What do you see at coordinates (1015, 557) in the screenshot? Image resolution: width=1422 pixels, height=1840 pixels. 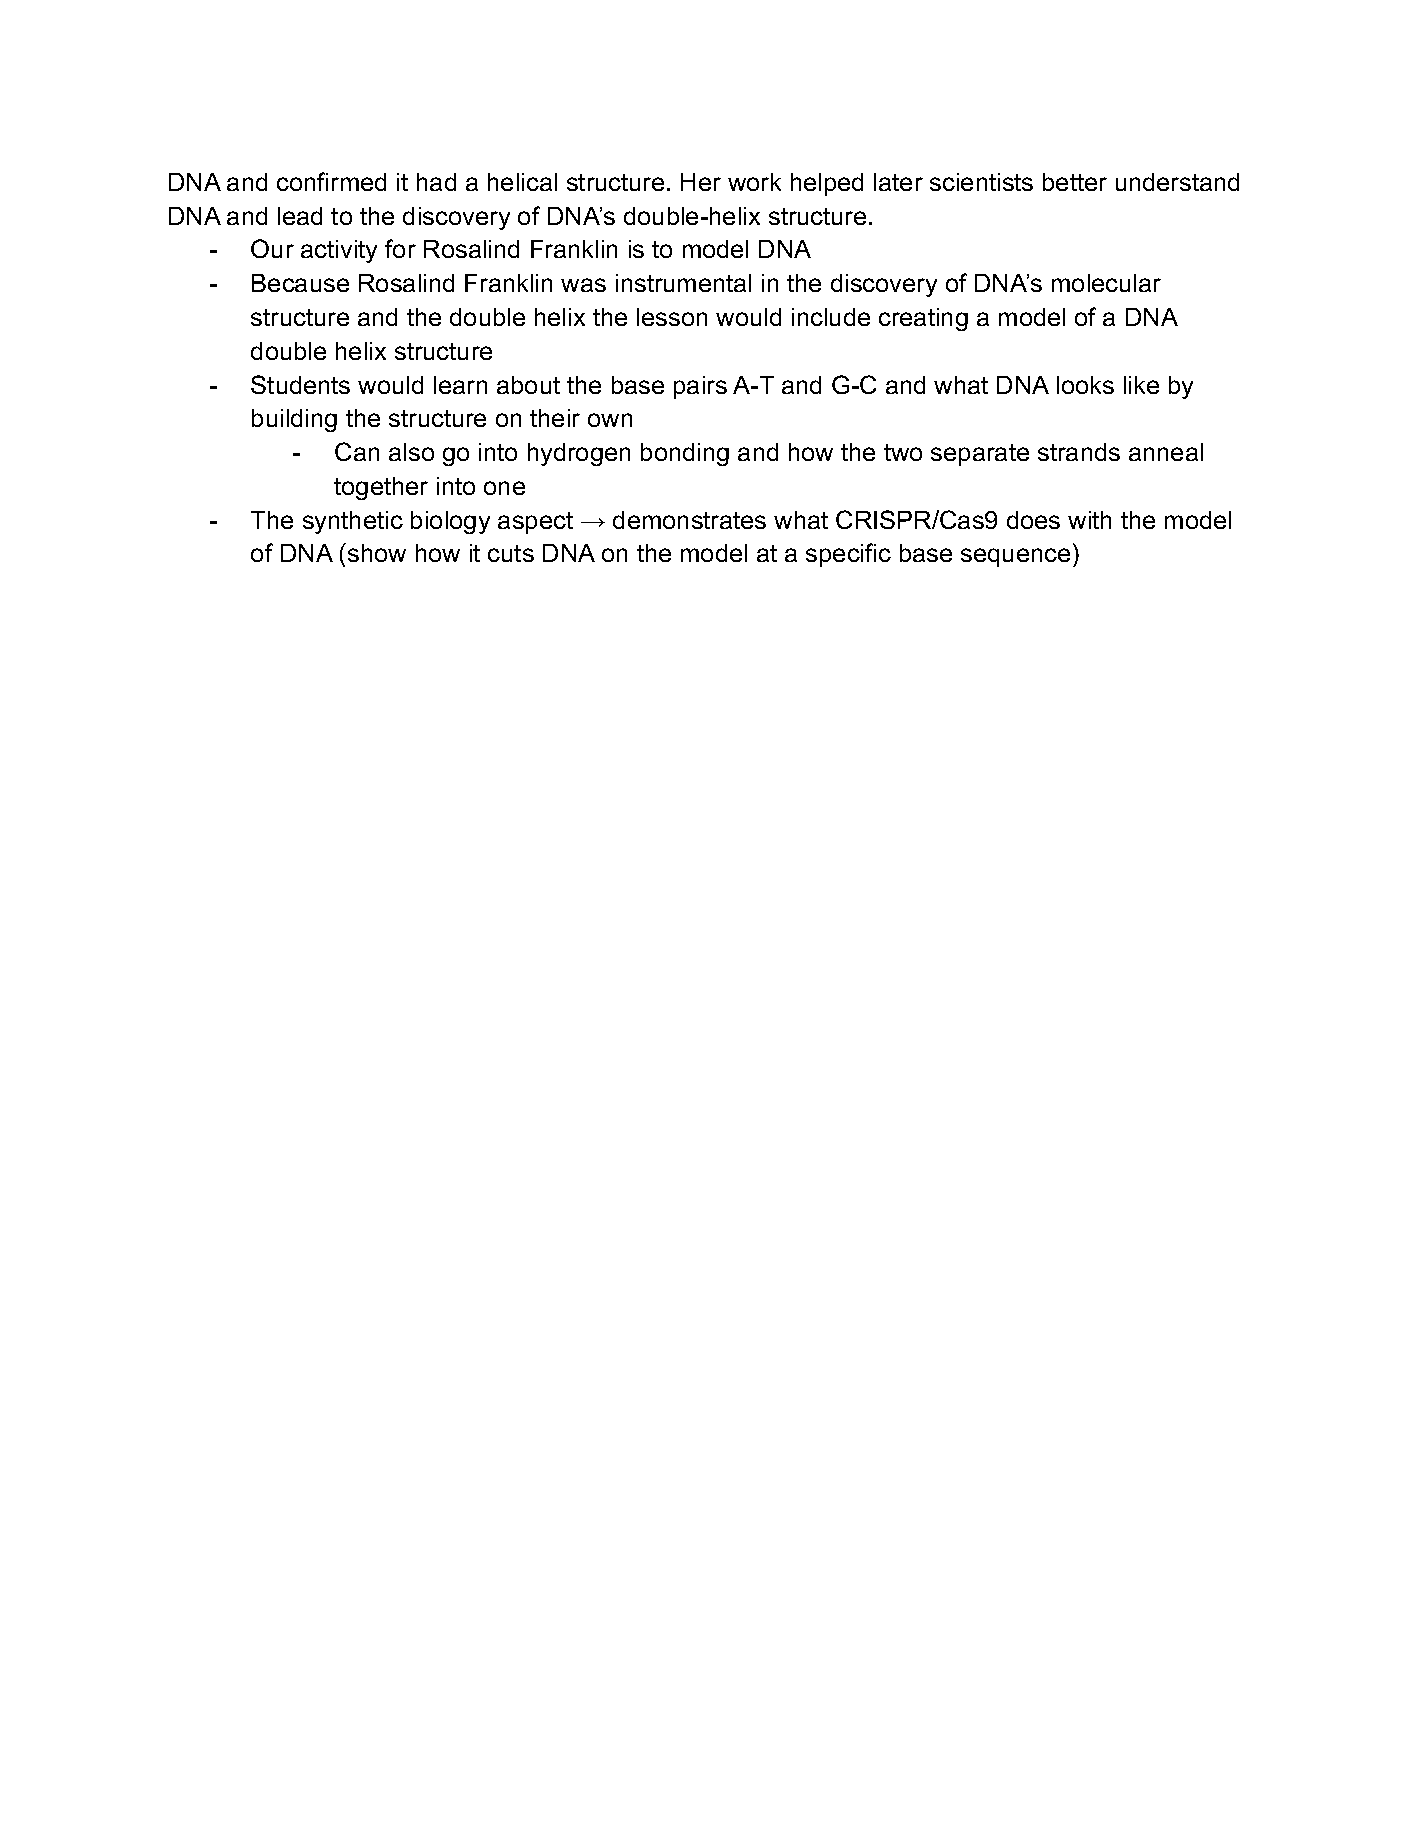 I see `sequence` at bounding box center [1015, 557].
